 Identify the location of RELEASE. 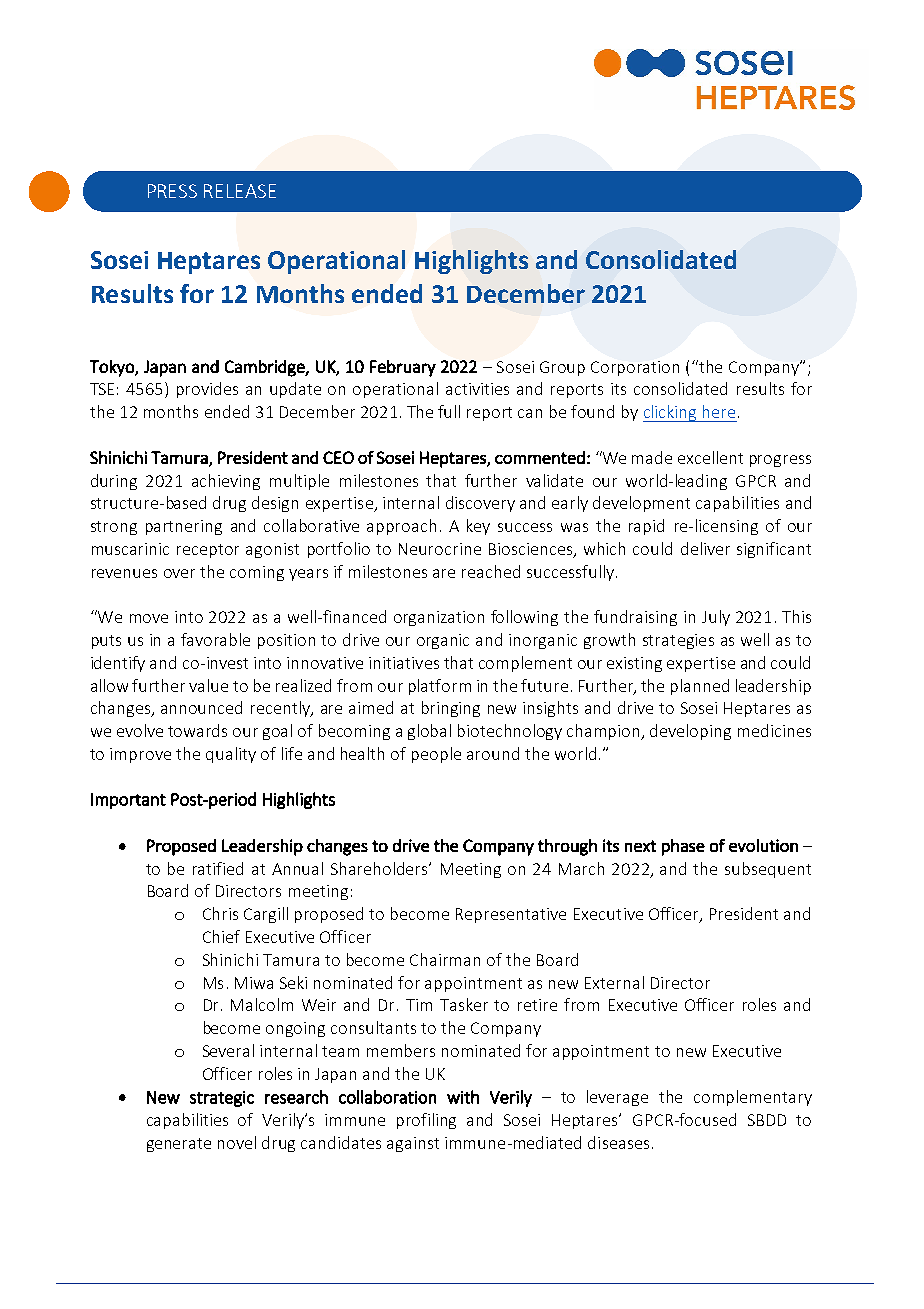
(240, 191).
